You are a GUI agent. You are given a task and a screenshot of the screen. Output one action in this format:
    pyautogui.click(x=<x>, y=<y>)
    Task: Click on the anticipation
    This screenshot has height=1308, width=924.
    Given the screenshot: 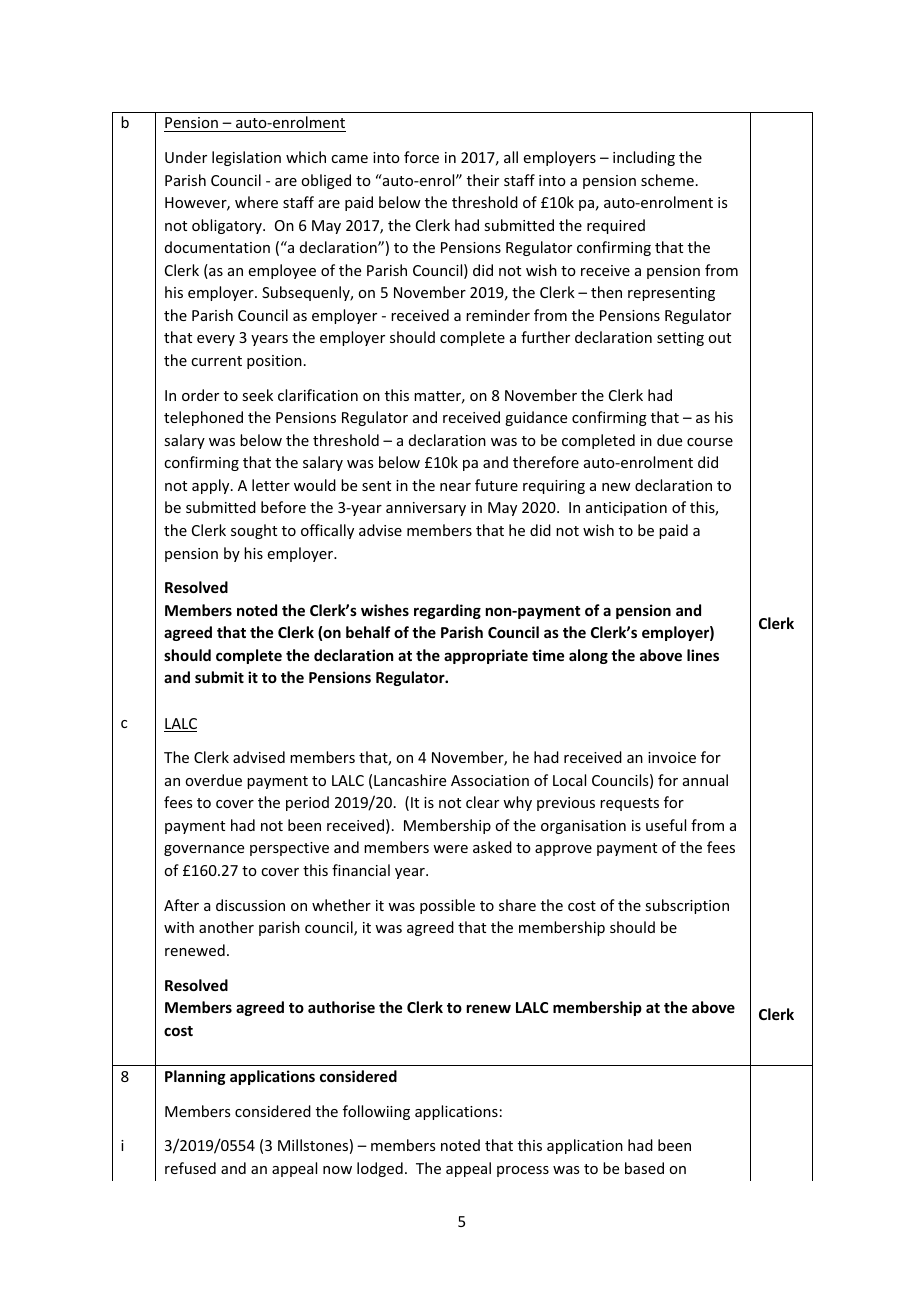 What is the action you would take?
    pyautogui.click(x=626, y=509)
